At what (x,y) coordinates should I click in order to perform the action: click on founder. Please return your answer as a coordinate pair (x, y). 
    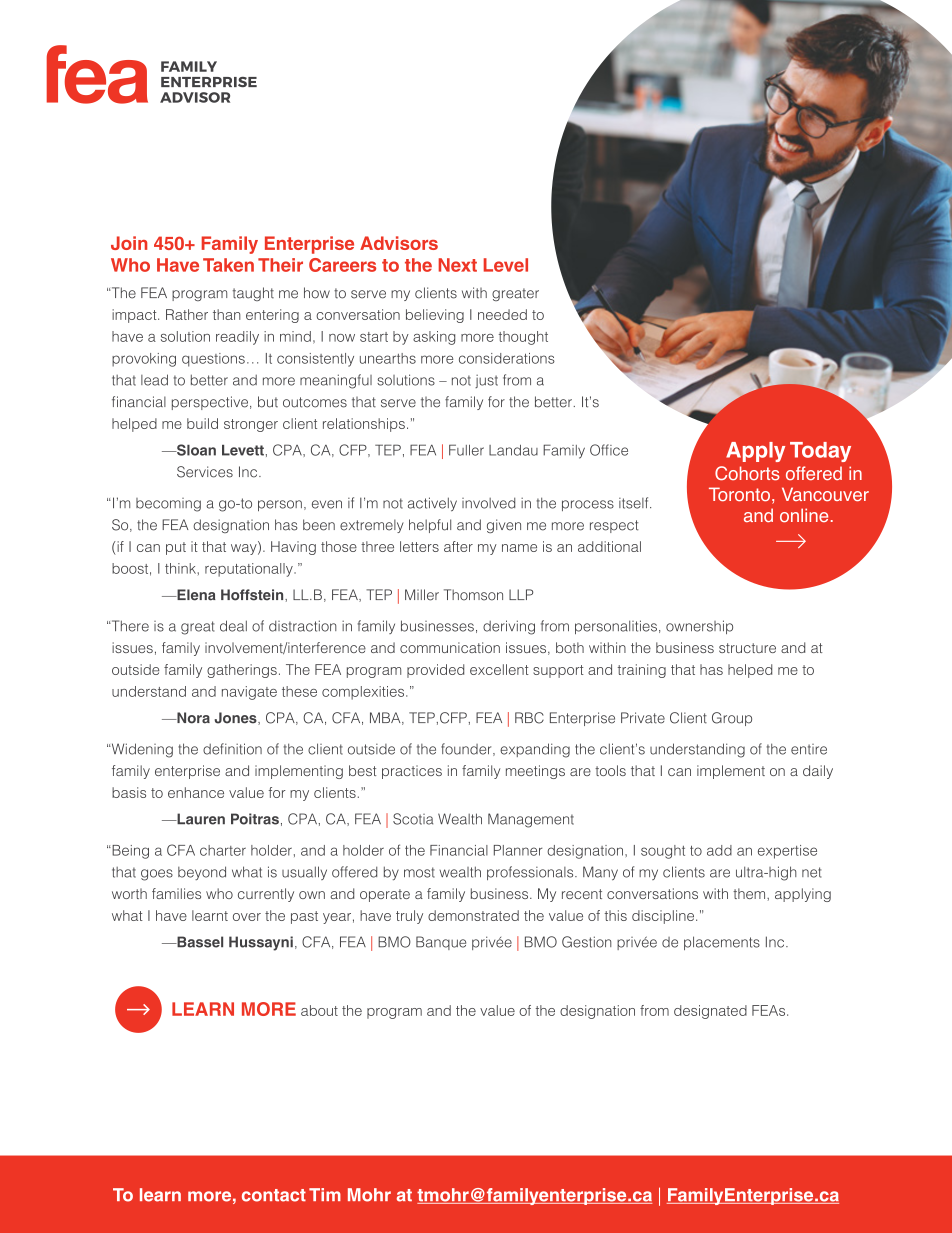
    Looking at the image, I should click on (467, 749).
